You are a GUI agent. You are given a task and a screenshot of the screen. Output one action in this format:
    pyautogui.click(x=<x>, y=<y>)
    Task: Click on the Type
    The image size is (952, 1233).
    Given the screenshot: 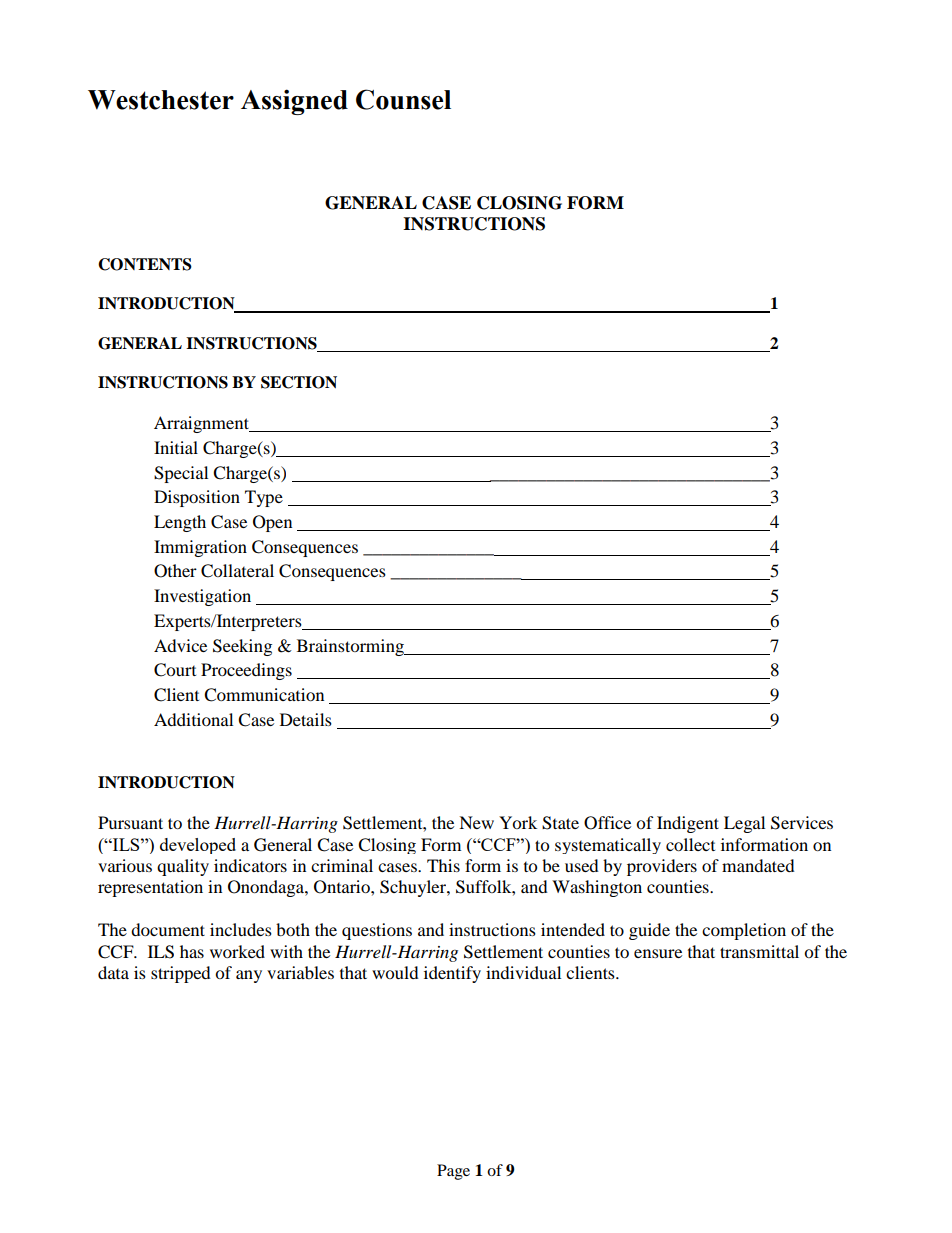 What is the action you would take?
    pyautogui.click(x=264, y=498)
